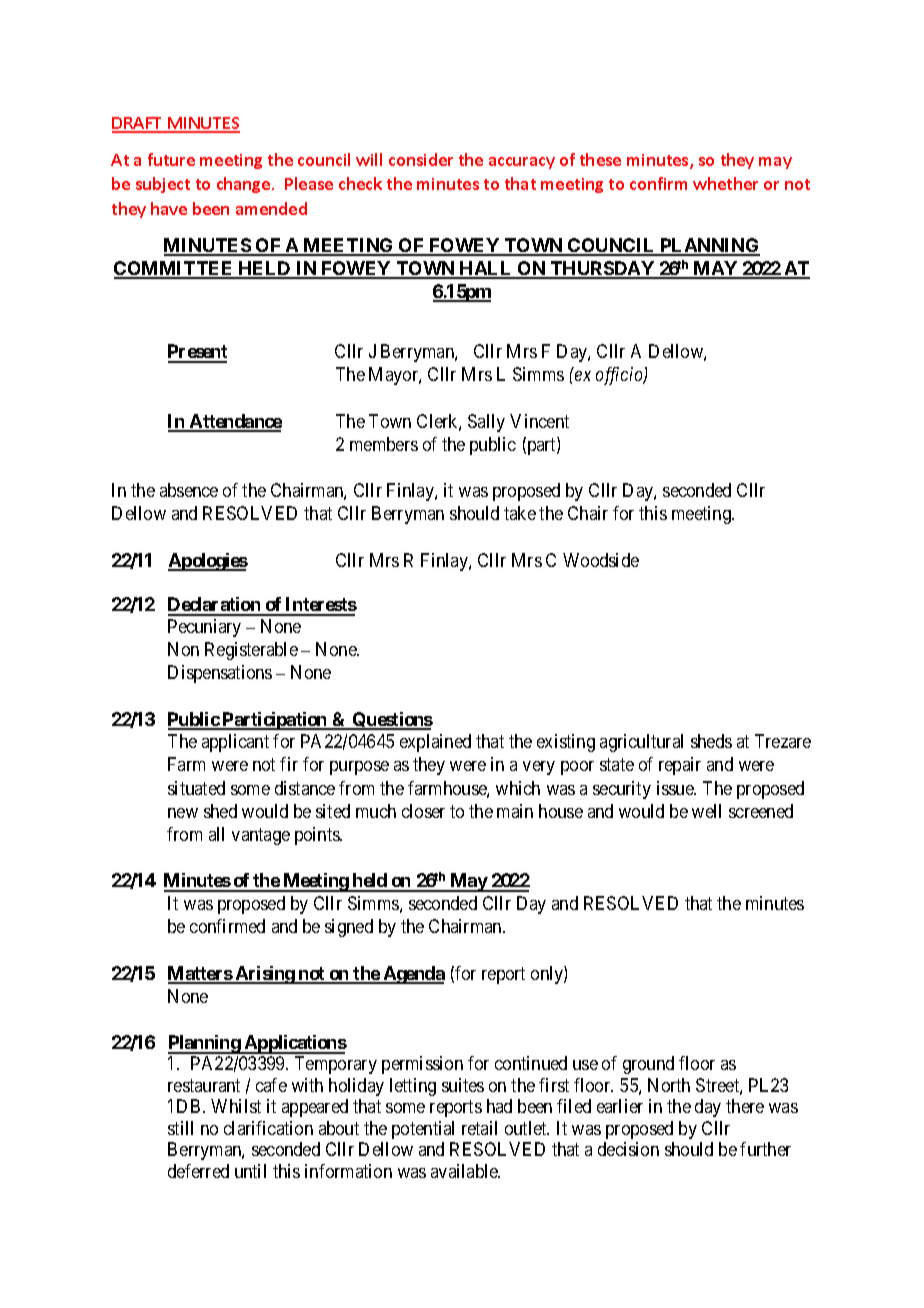 The width and height of the page is (924, 1308). What do you see at coordinates (539, 421) in the page?
I see `Vincent` at bounding box center [539, 421].
